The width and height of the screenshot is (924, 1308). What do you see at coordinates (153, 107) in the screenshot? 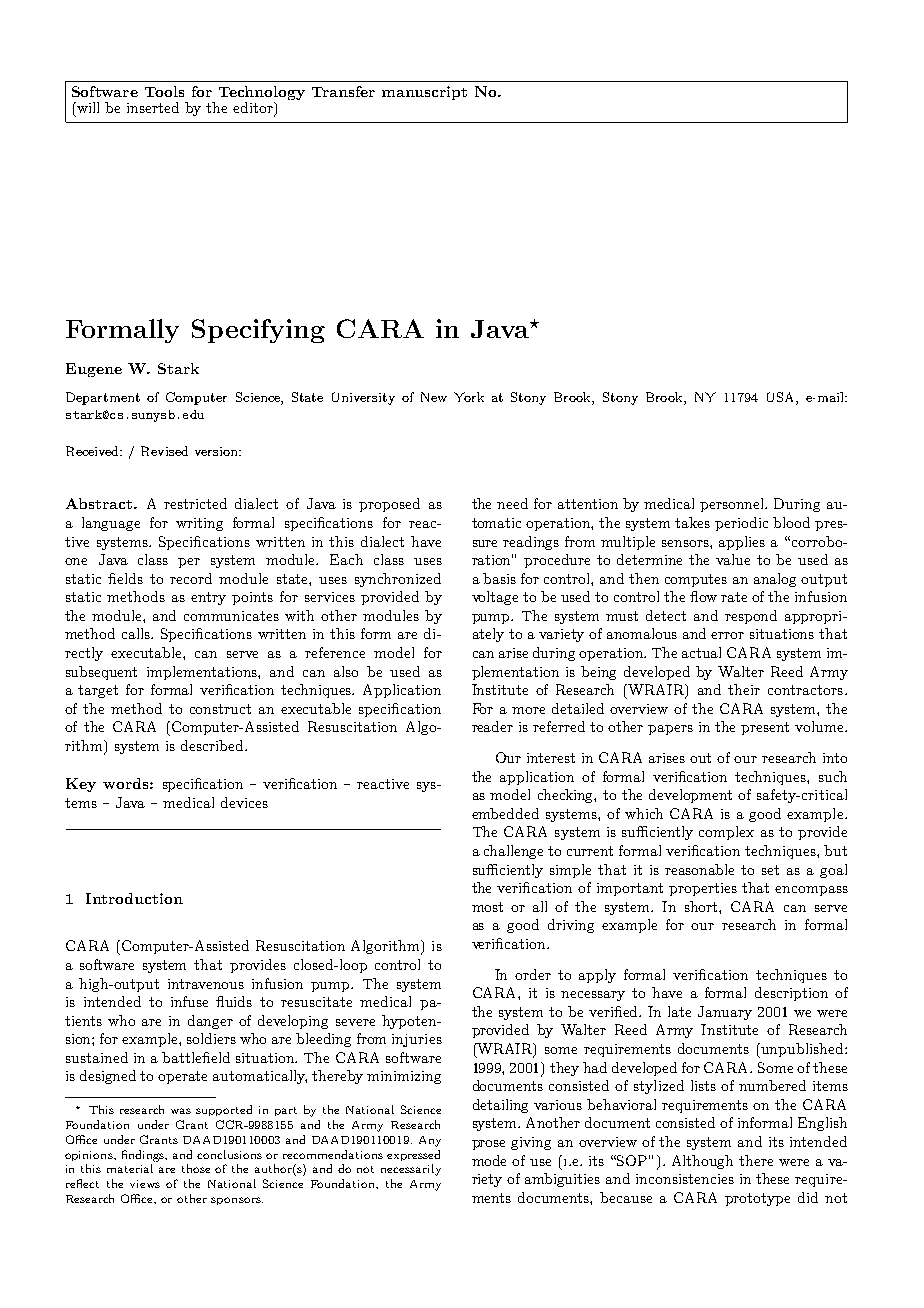
I see `inserted` at bounding box center [153, 107].
